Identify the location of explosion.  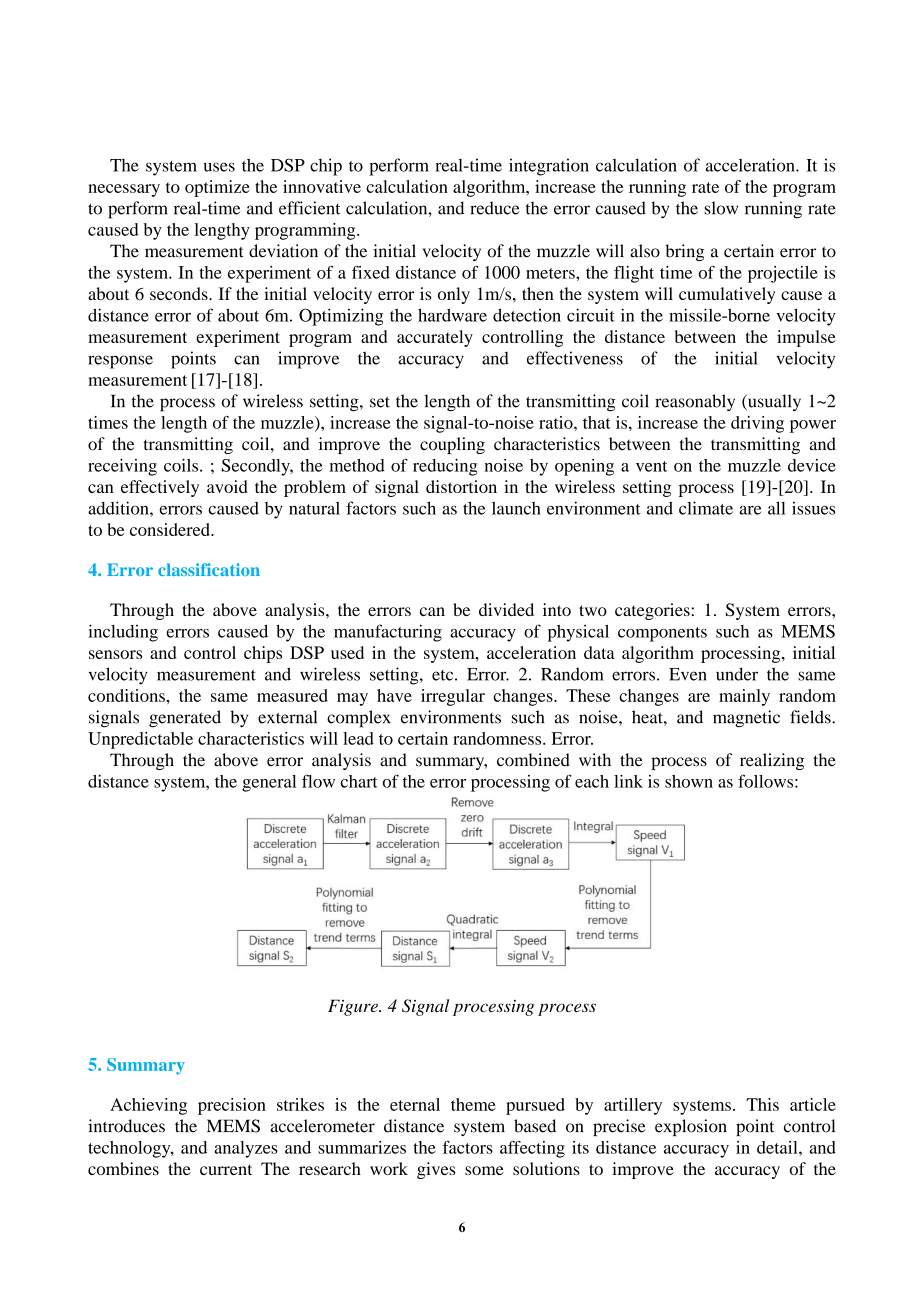
(691, 1127).
